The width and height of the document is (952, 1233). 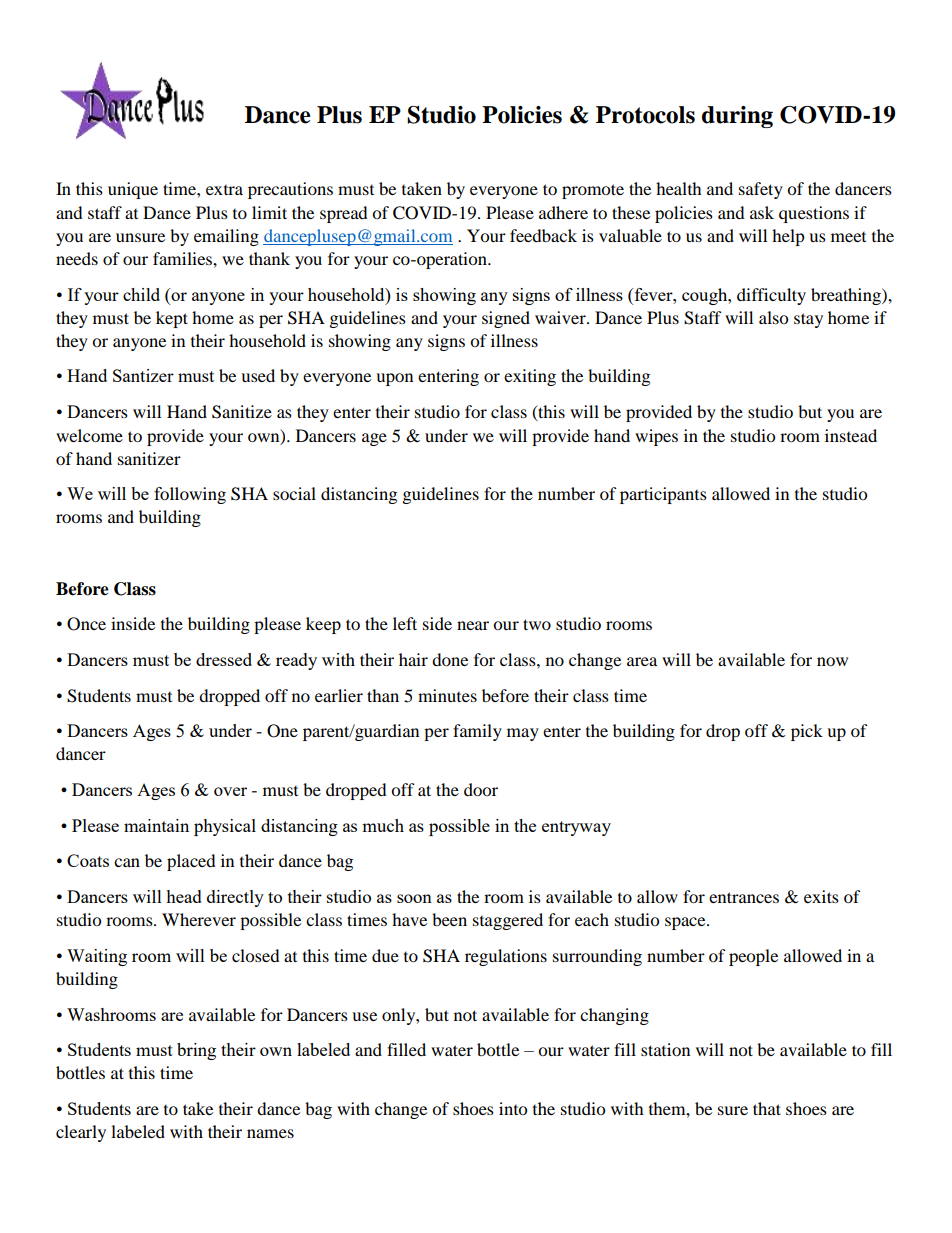 I want to click on also, so click(x=773, y=317).
